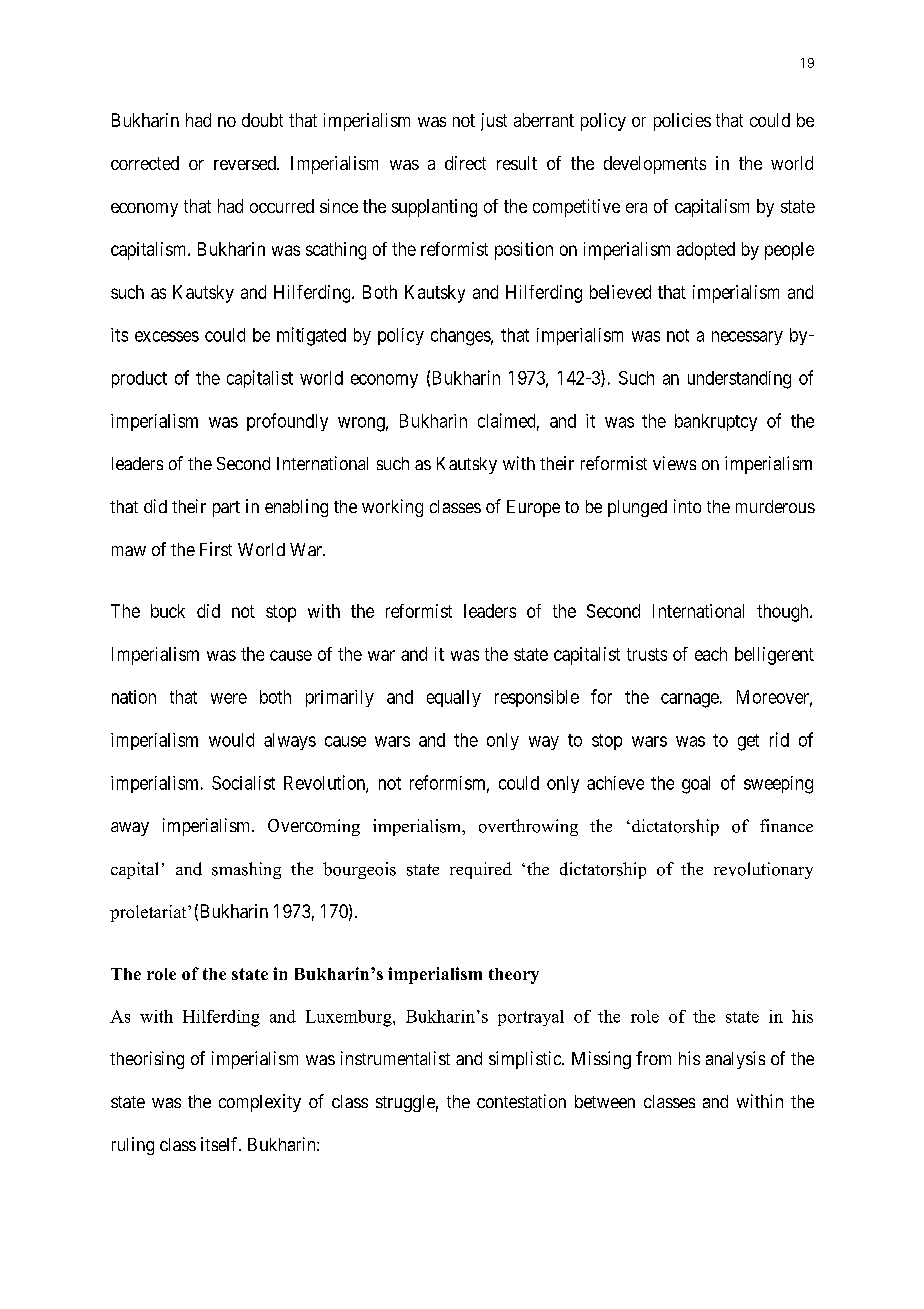 This document has width=924, height=1309. Describe the element at coordinates (221, 1144) in the document. I see `itself` at that location.
